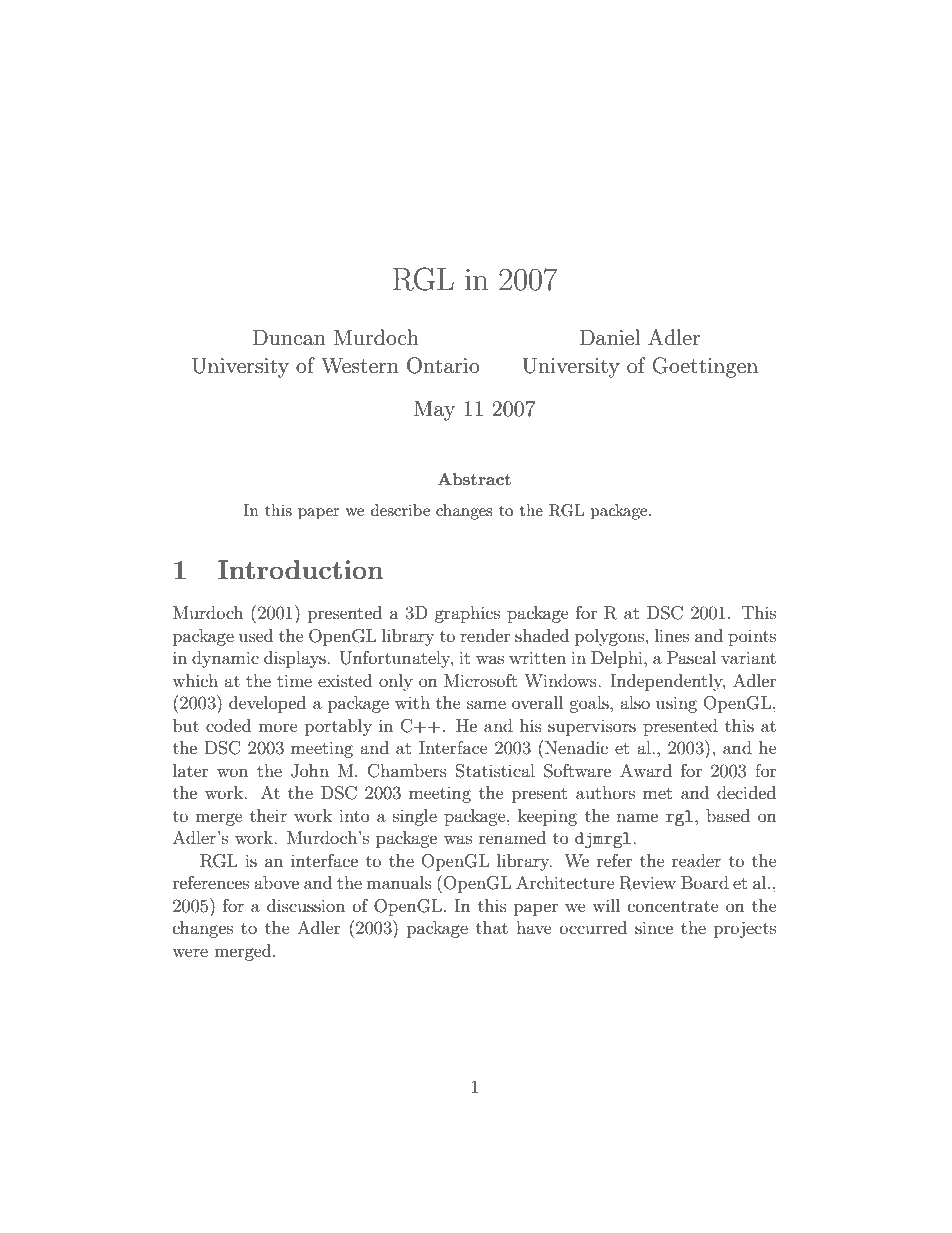 Image resolution: width=952 pixels, height=1233 pixels. What do you see at coordinates (654, 927) in the screenshot?
I see `since` at bounding box center [654, 927].
